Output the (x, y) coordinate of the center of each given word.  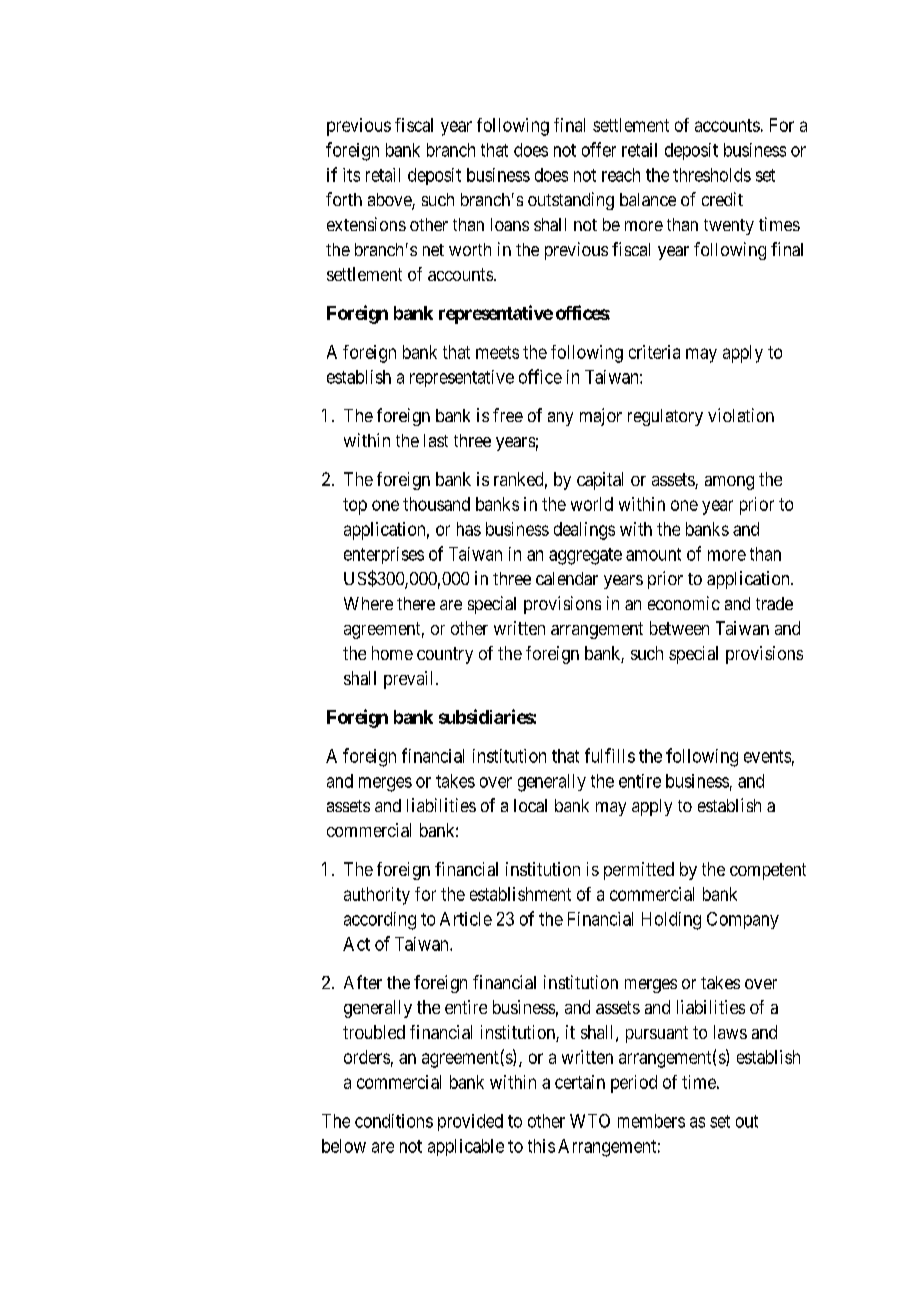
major (601, 417)
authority (377, 896)
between (679, 628)
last (436, 440)
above (390, 201)
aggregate (585, 556)
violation (741, 415)
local (530, 805)
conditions (394, 1121)
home (392, 653)
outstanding (571, 201)
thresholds (712, 175)
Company (743, 920)
